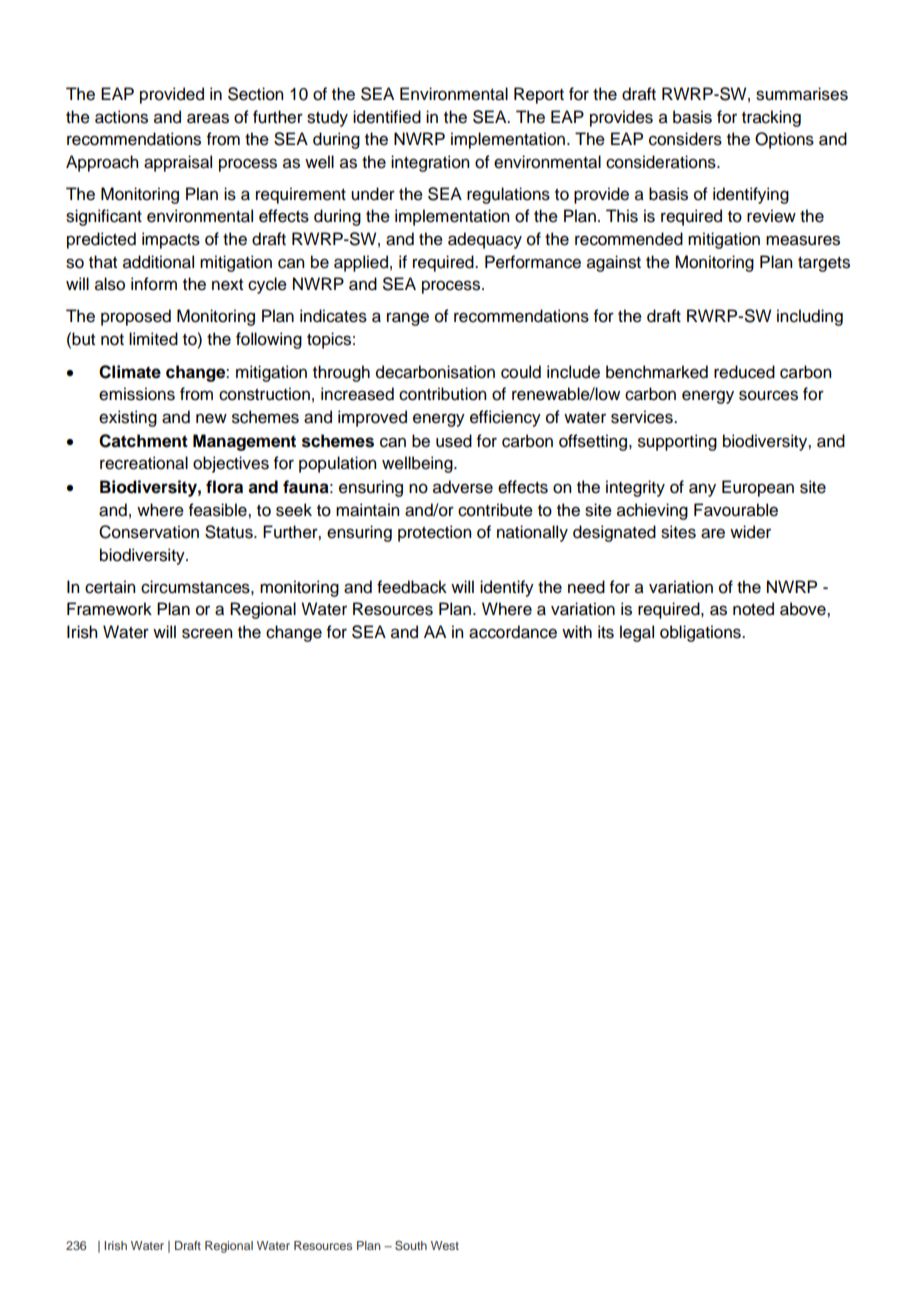 The width and height of the image is (924, 1308). Describe the element at coordinates (430, 163) in the image. I see `integration` at that location.
